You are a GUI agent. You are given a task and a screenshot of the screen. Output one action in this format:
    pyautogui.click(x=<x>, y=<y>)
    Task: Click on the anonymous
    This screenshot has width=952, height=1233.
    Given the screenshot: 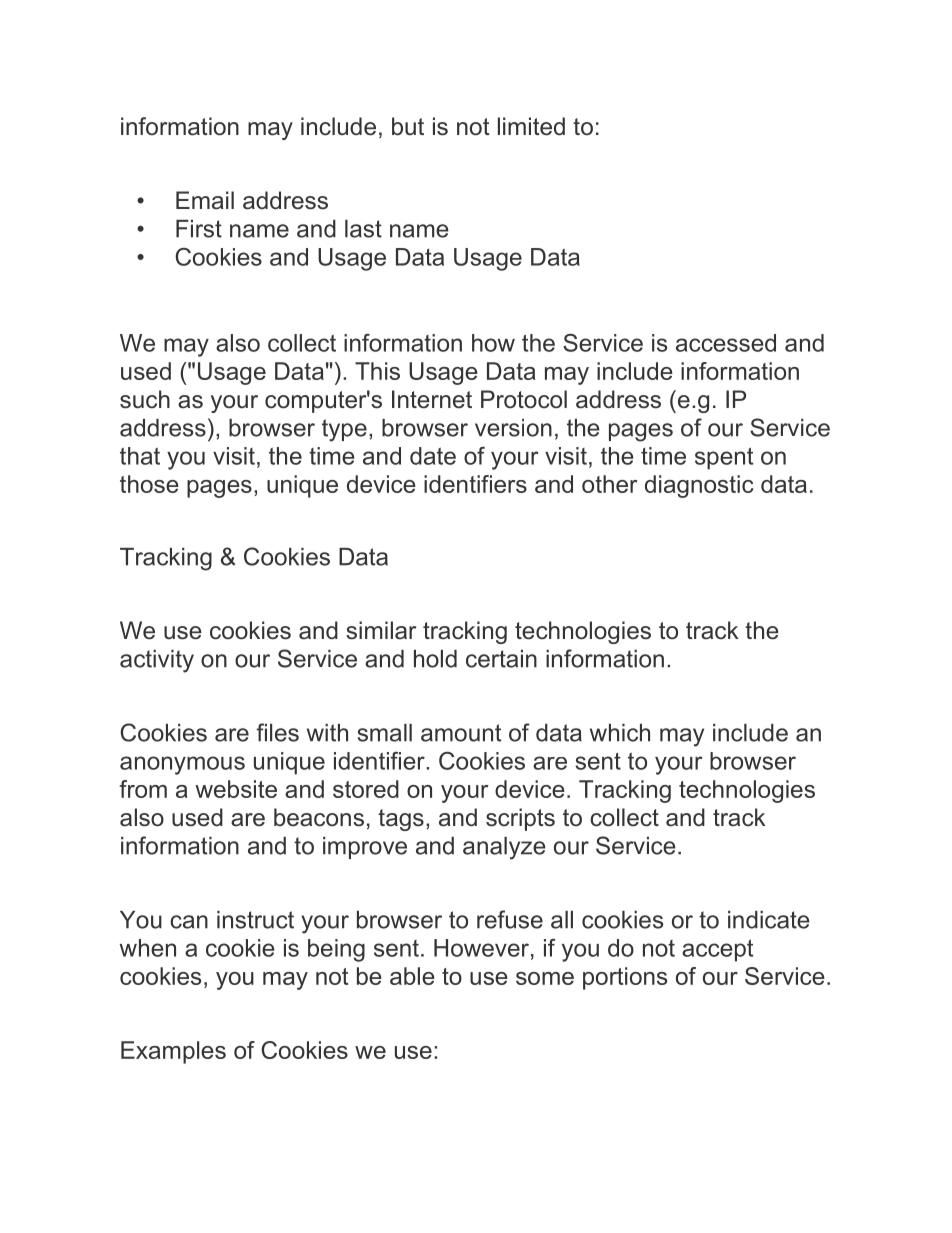 What is the action you would take?
    pyautogui.click(x=182, y=765)
